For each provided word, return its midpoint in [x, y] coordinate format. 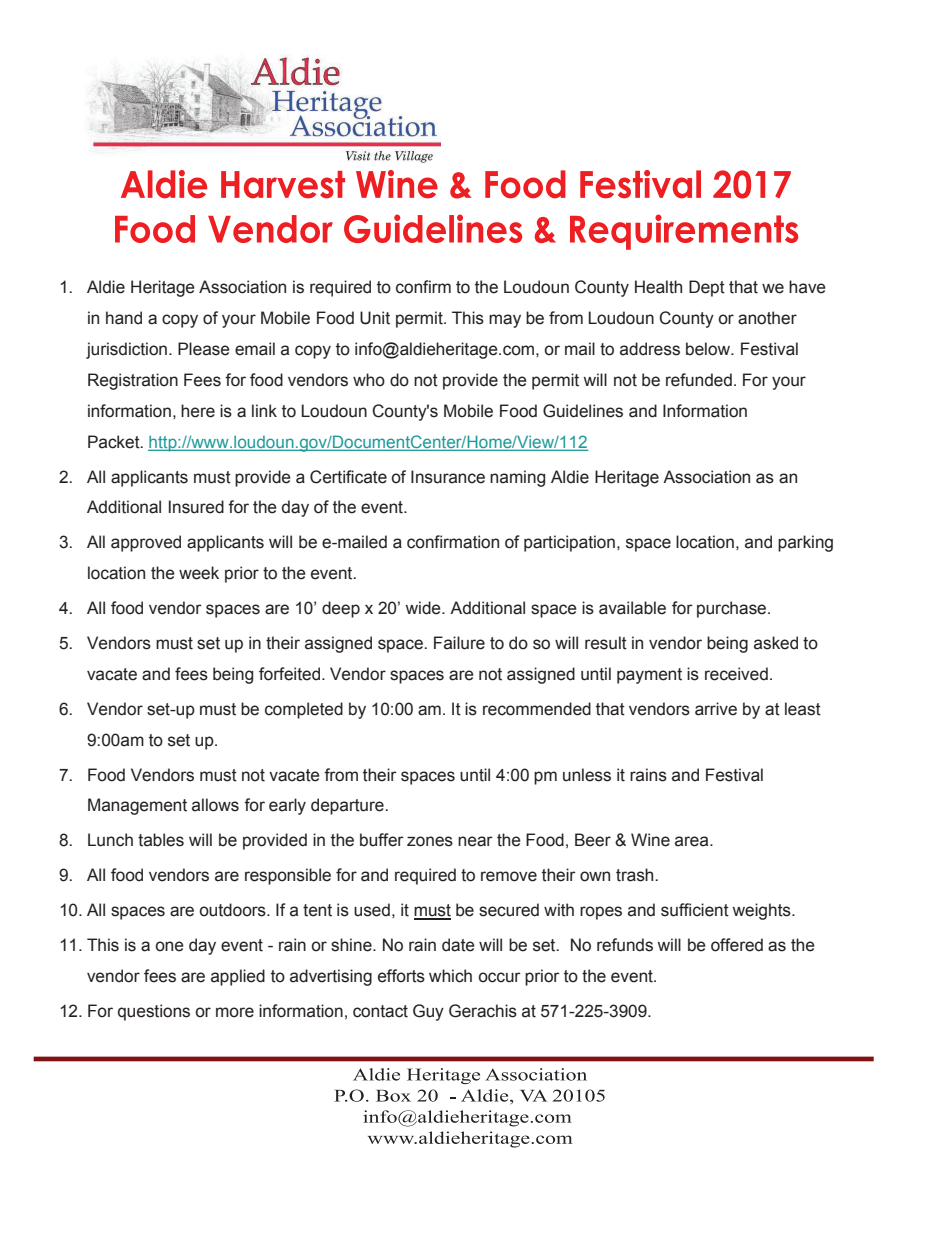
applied [238, 977]
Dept [707, 288]
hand [124, 318]
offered [737, 945]
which [450, 976]
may [505, 321]
